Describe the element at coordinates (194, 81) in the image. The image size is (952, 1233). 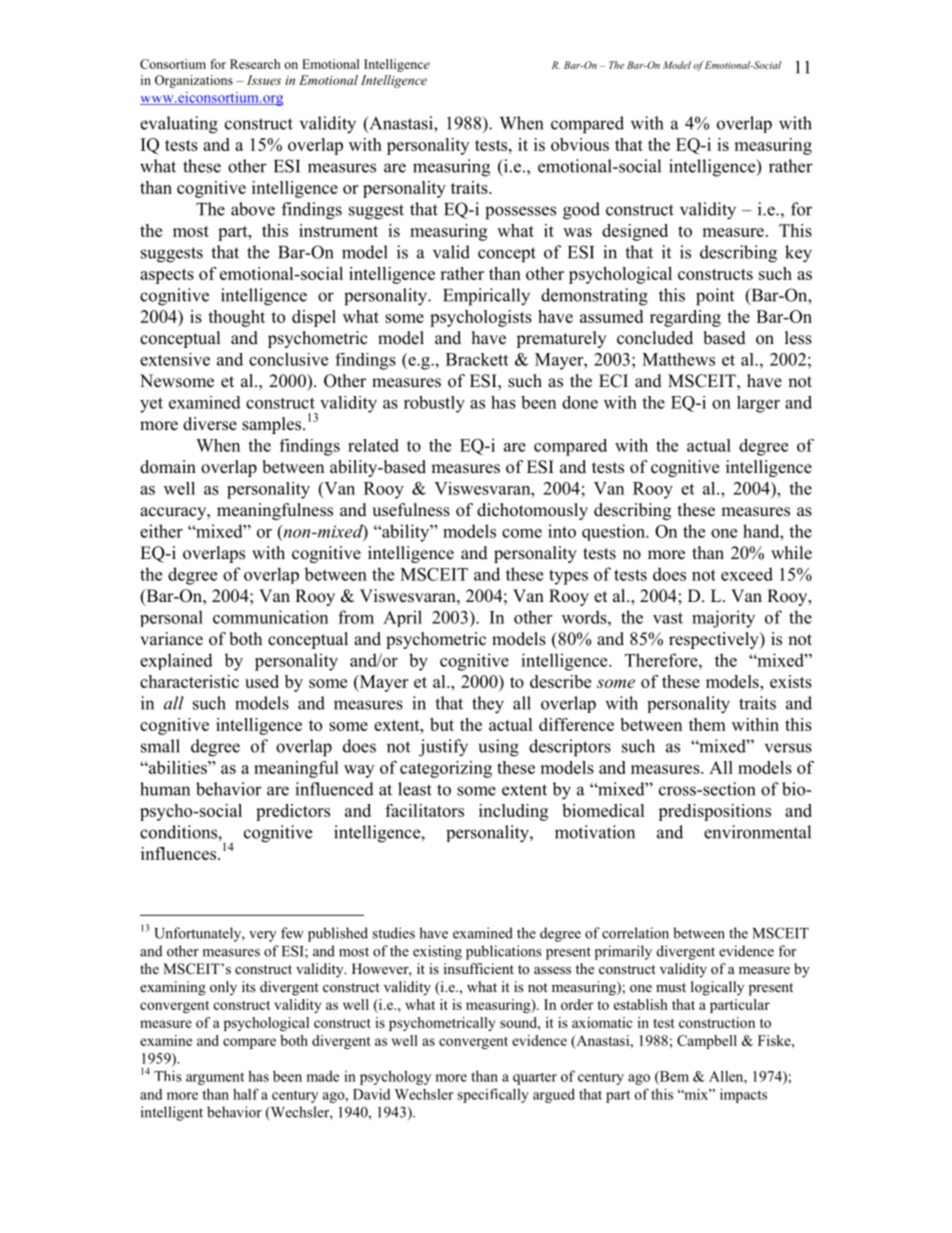
I see `Organizations` at that location.
